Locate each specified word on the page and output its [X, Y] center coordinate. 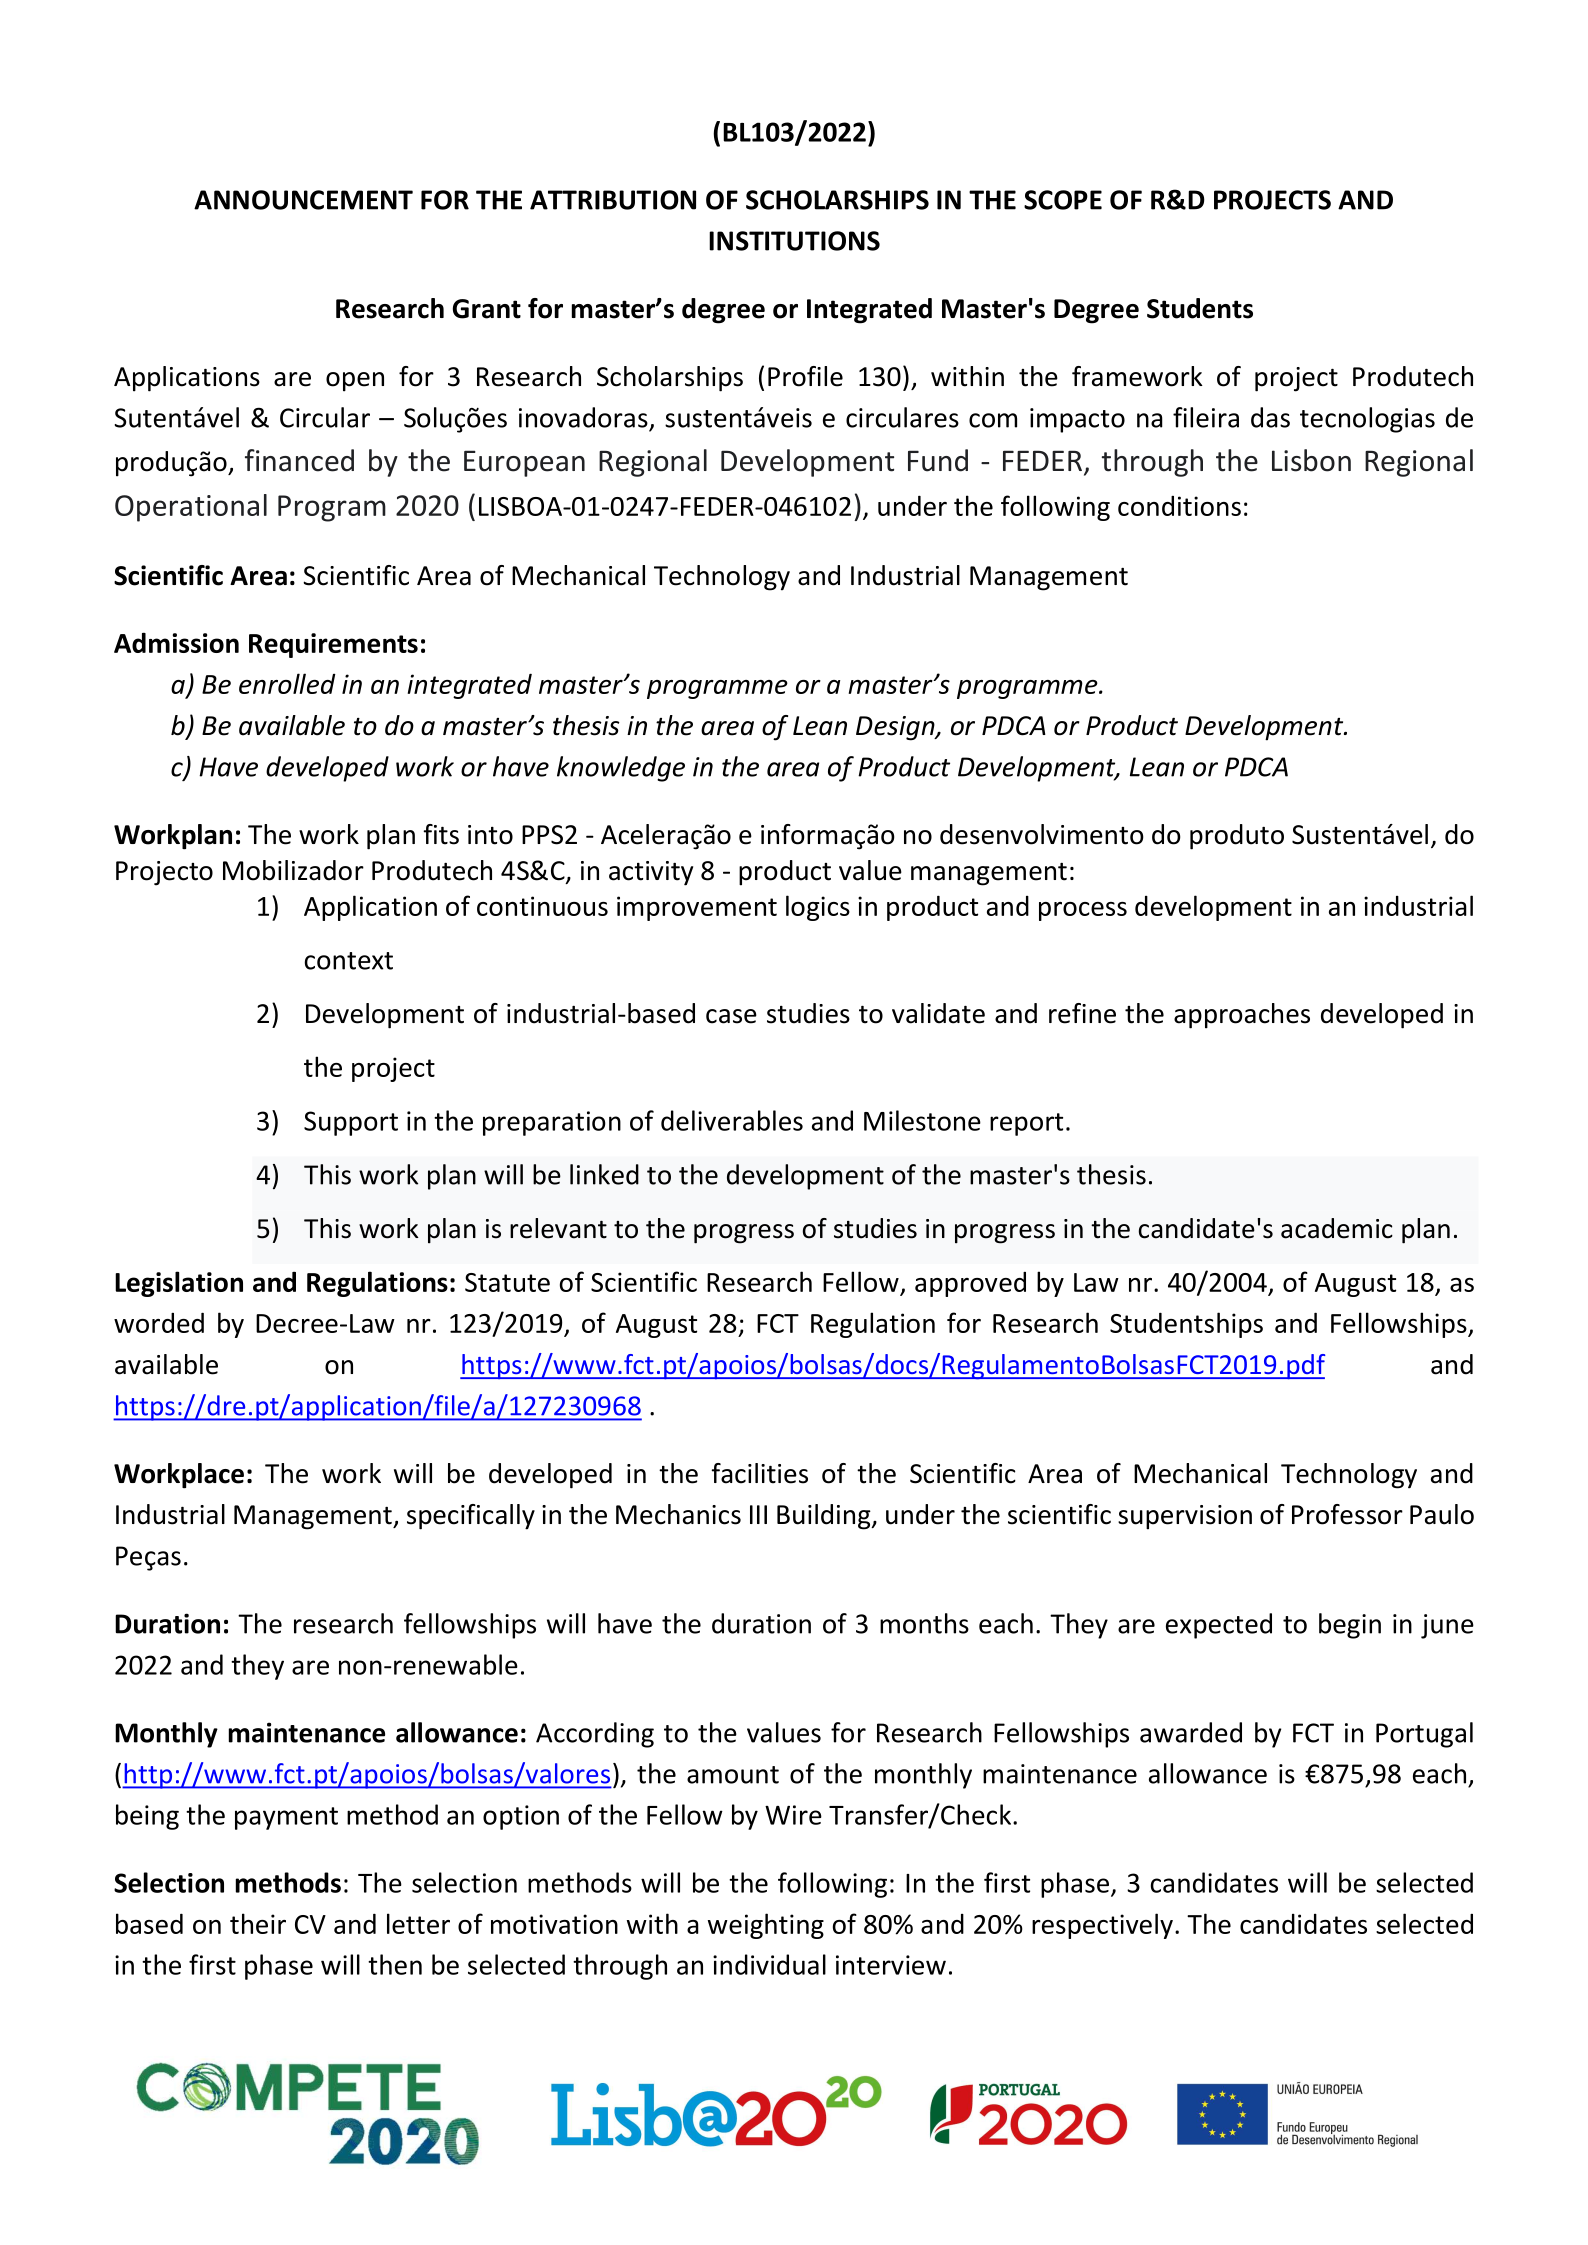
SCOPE [1063, 200]
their [258, 1923]
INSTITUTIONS [794, 241]
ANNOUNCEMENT [303, 200]
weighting [766, 1926]
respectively [1102, 1926]
